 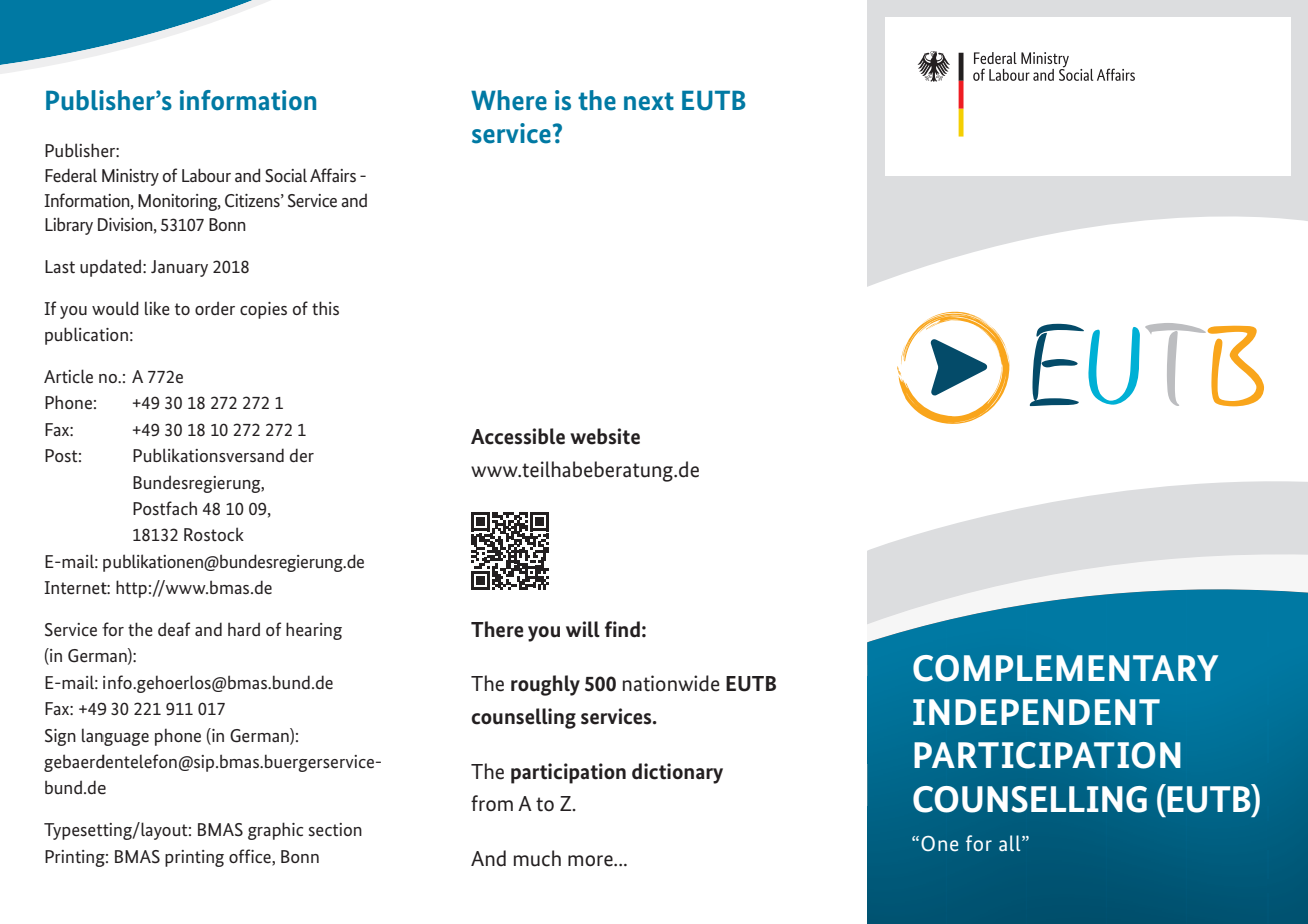 What do you see at coordinates (545, 685) in the screenshot?
I see `roughly` at bounding box center [545, 685].
